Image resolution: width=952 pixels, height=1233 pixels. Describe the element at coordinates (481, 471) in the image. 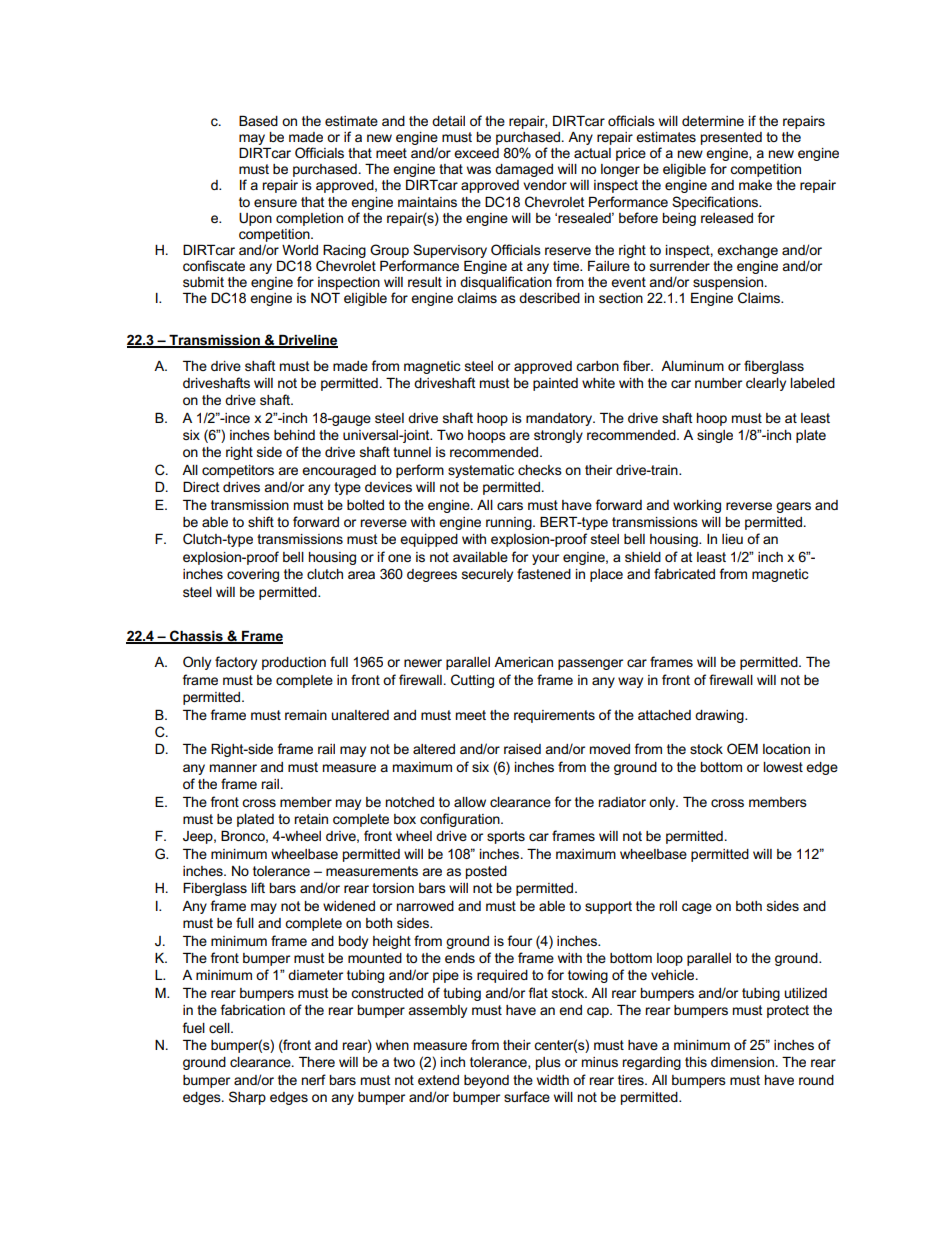

I see `systematic` at that location.
